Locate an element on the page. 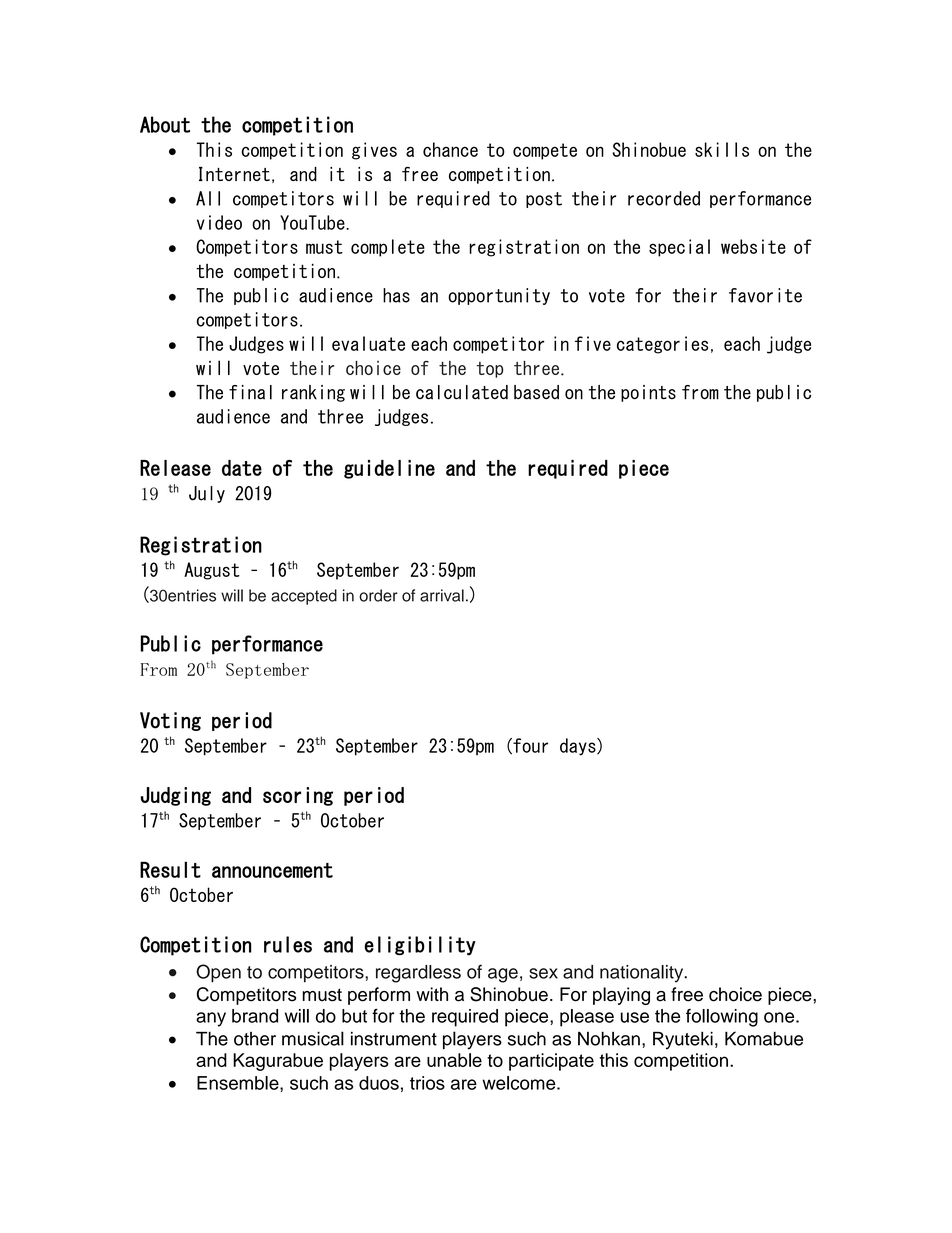 This document has width=952, height=1233. chance is located at coordinates (450, 149).
